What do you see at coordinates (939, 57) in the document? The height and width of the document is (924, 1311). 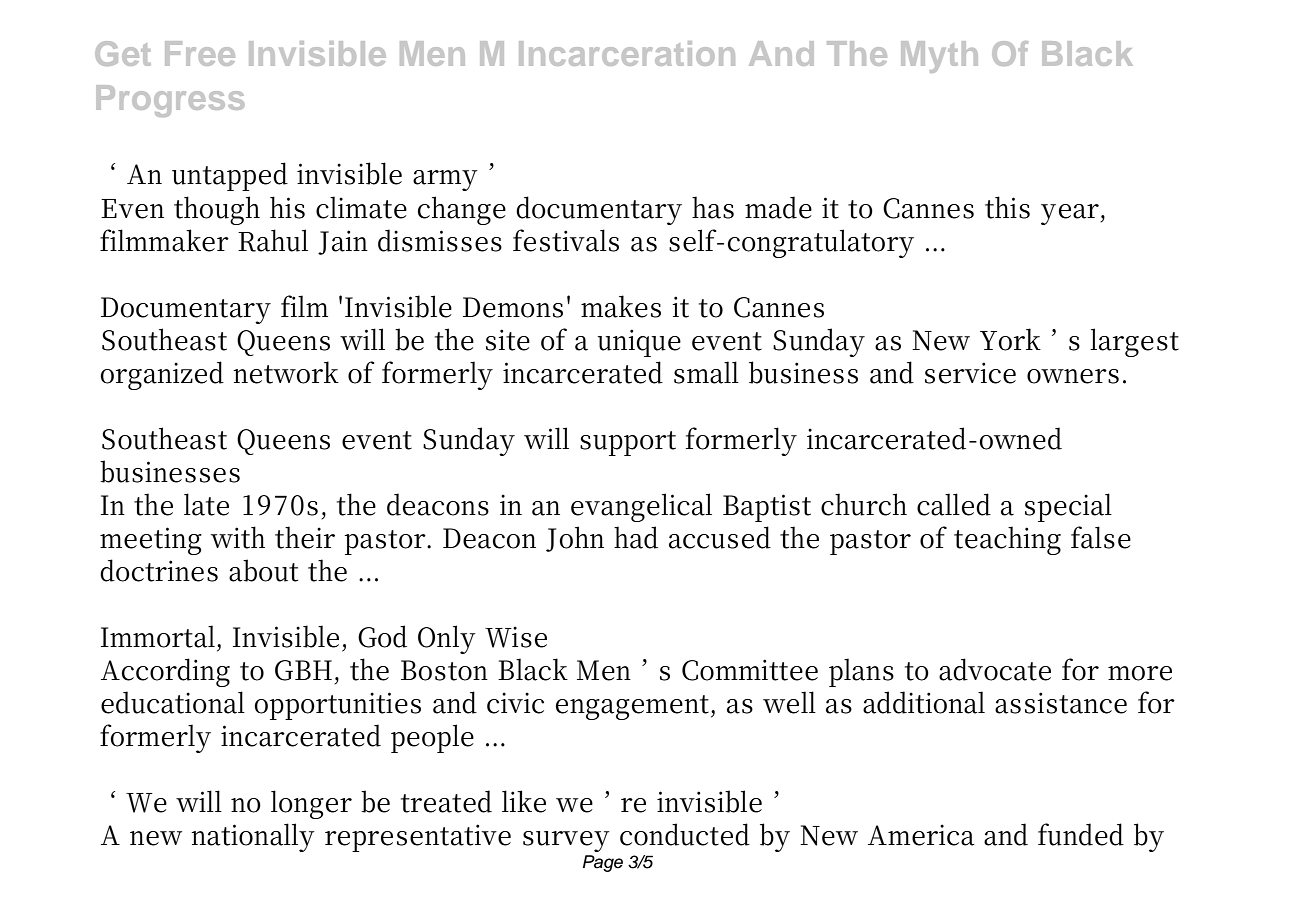 I see `Myth` at bounding box center [939, 57].
